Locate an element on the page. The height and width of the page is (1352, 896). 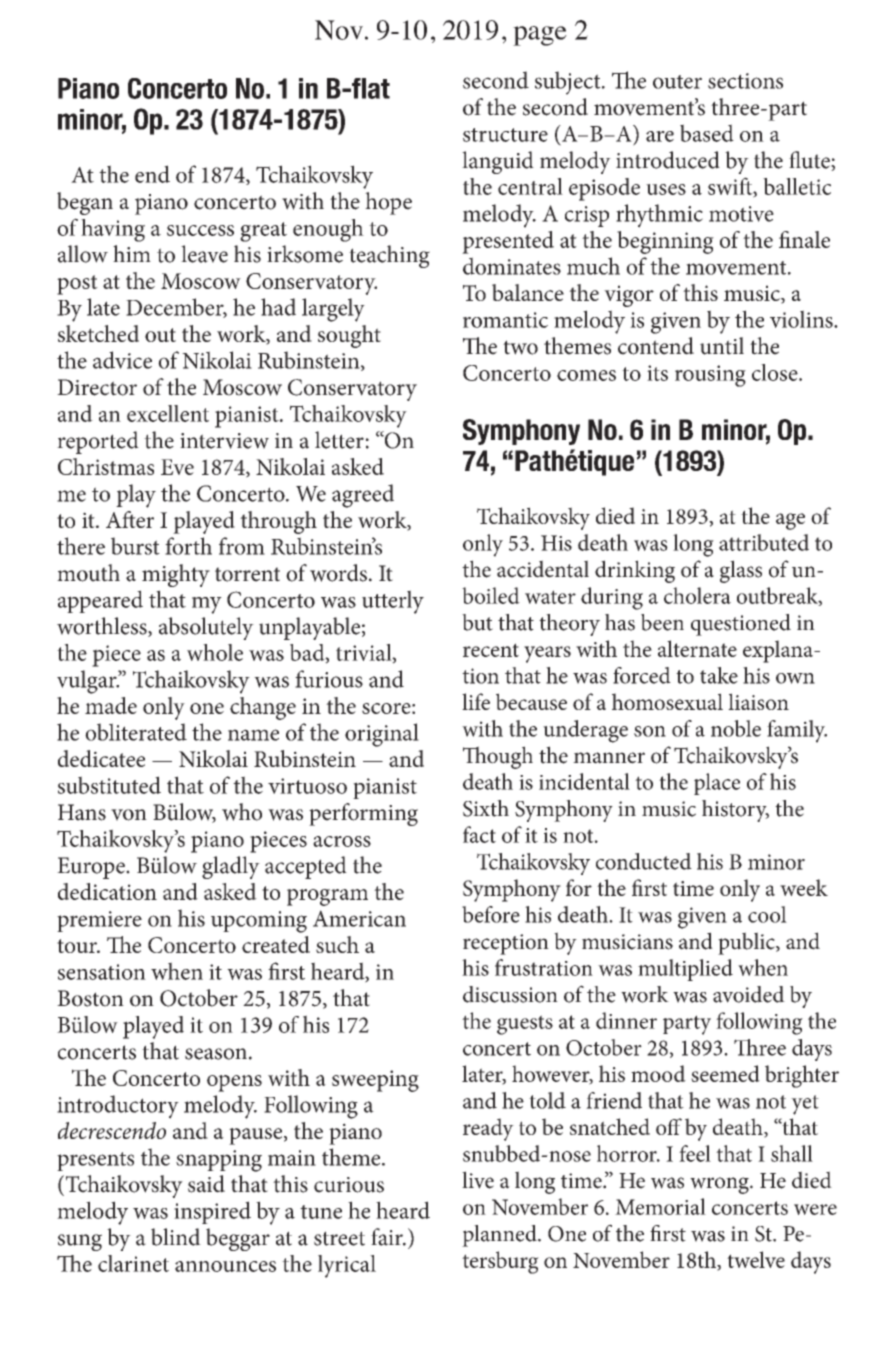
premiere is located at coordinates (99, 921).
